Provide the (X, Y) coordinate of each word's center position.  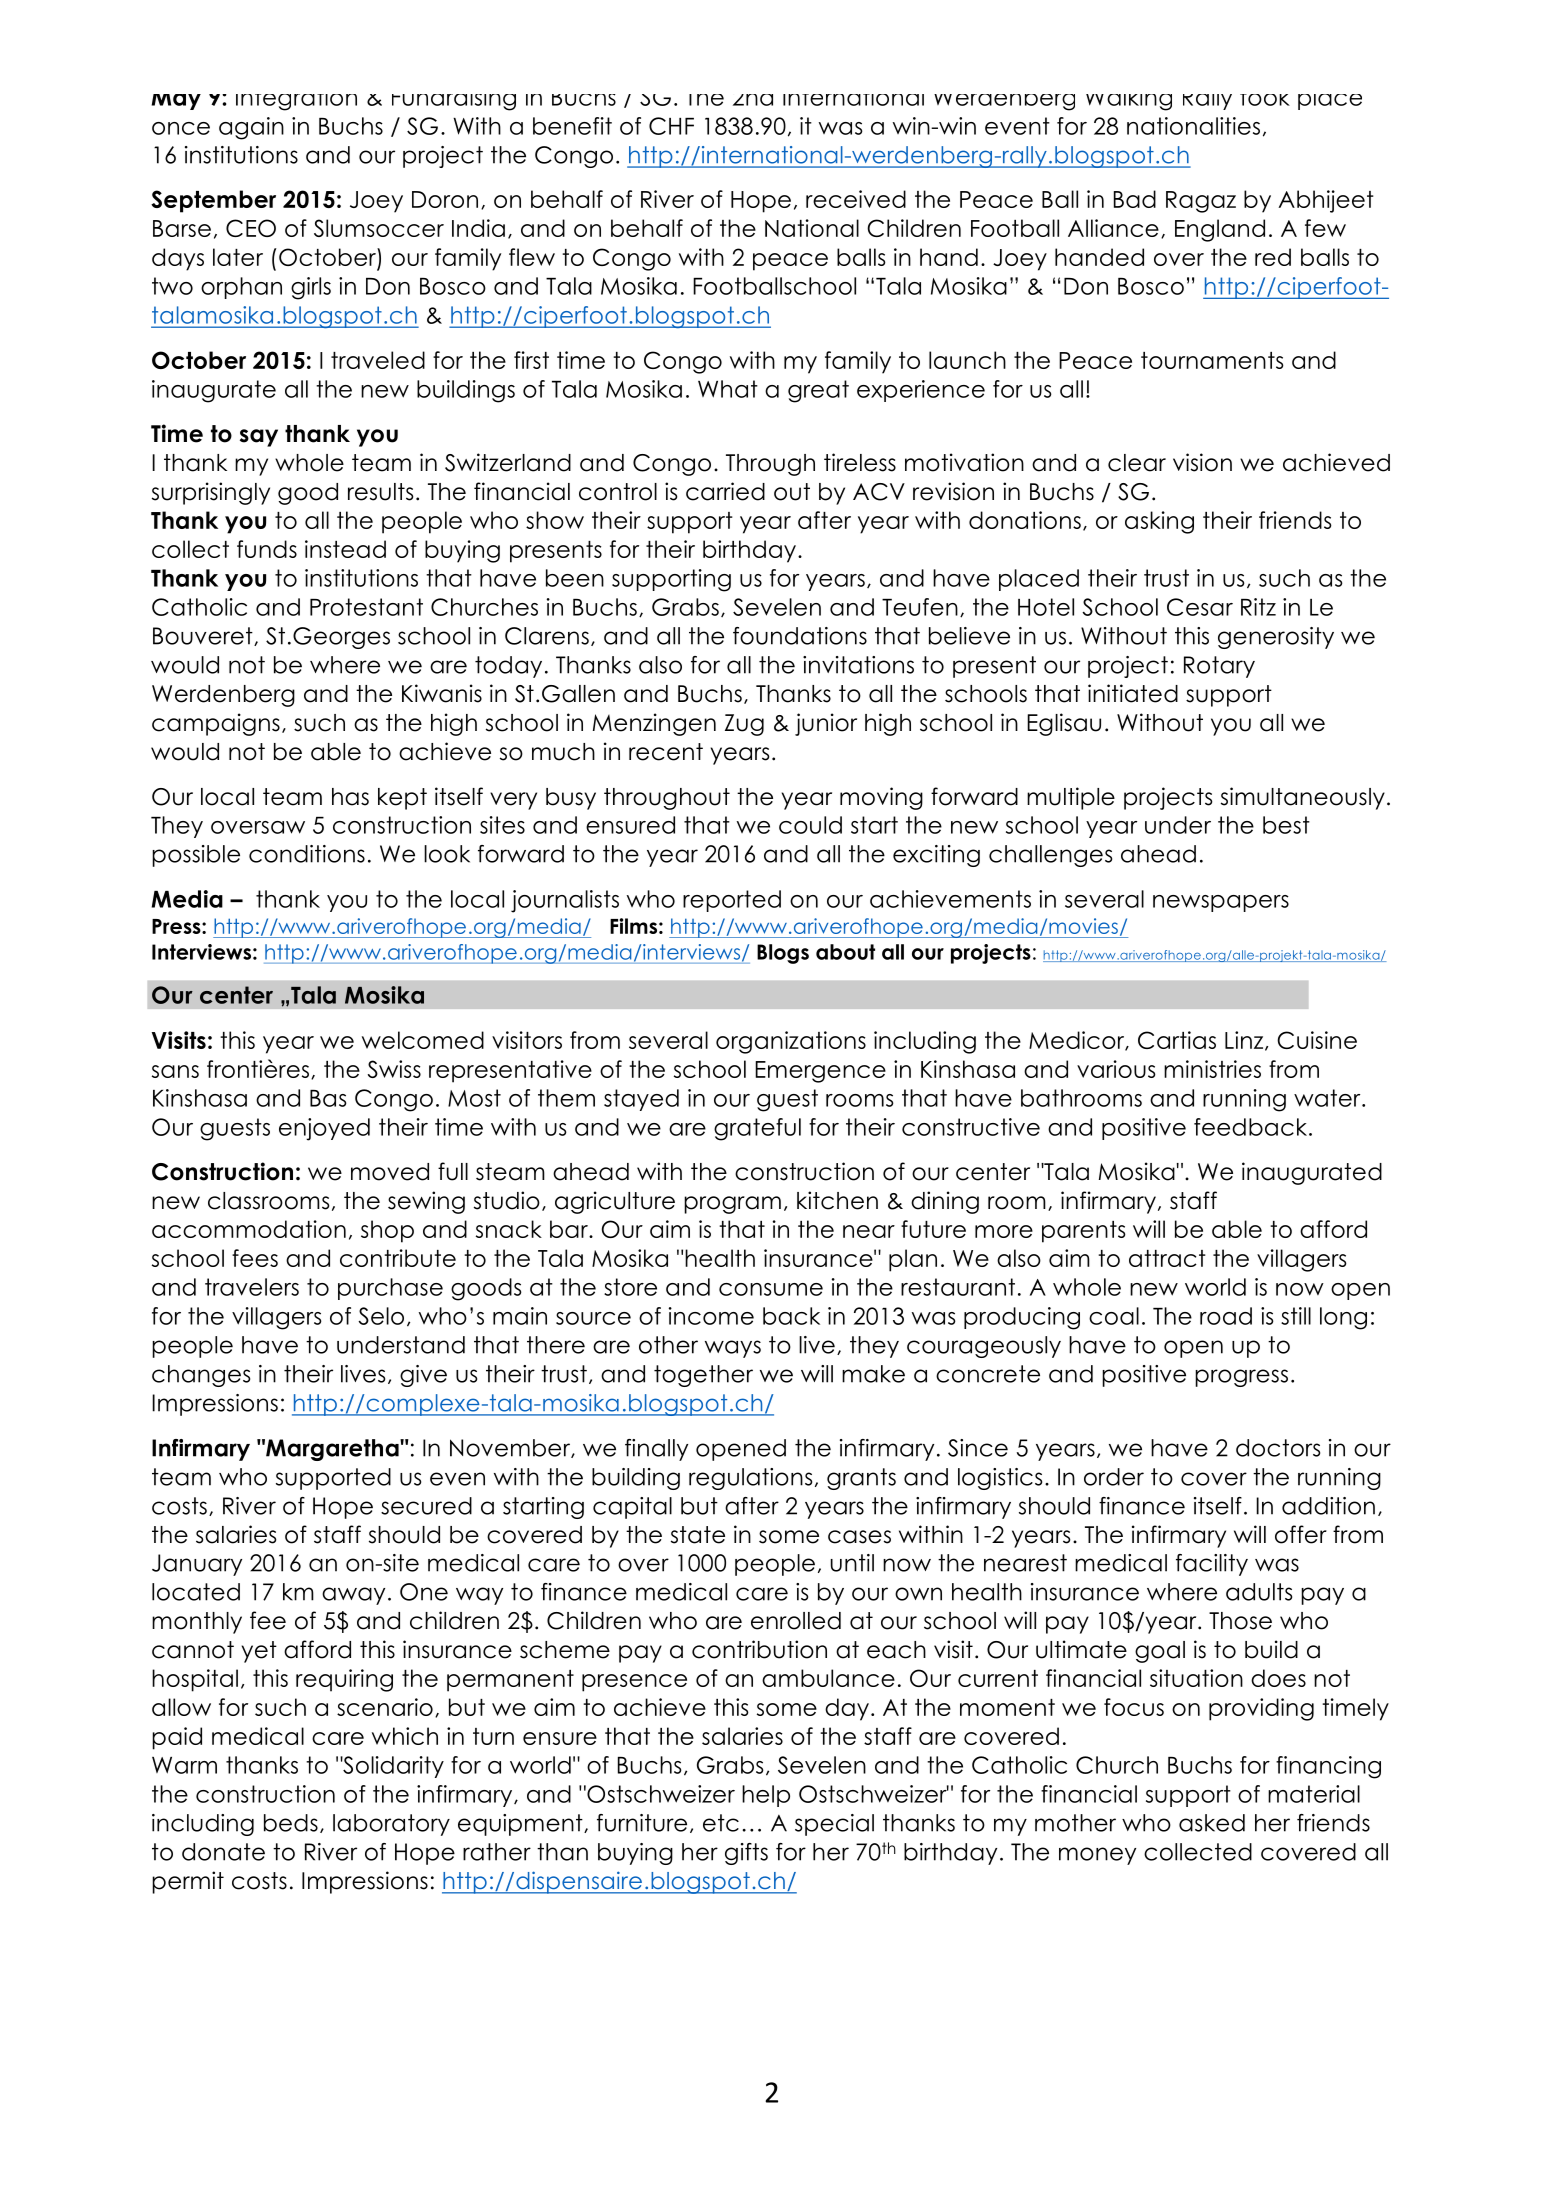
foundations (800, 636)
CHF (671, 126)
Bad (1135, 199)
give (423, 1376)
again (251, 128)
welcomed (423, 1040)
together (703, 1376)
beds (291, 1823)
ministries (1212, 1069)
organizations (791, 1042)
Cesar (1200, 607)
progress (1241, 1378)
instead (345, 549)
